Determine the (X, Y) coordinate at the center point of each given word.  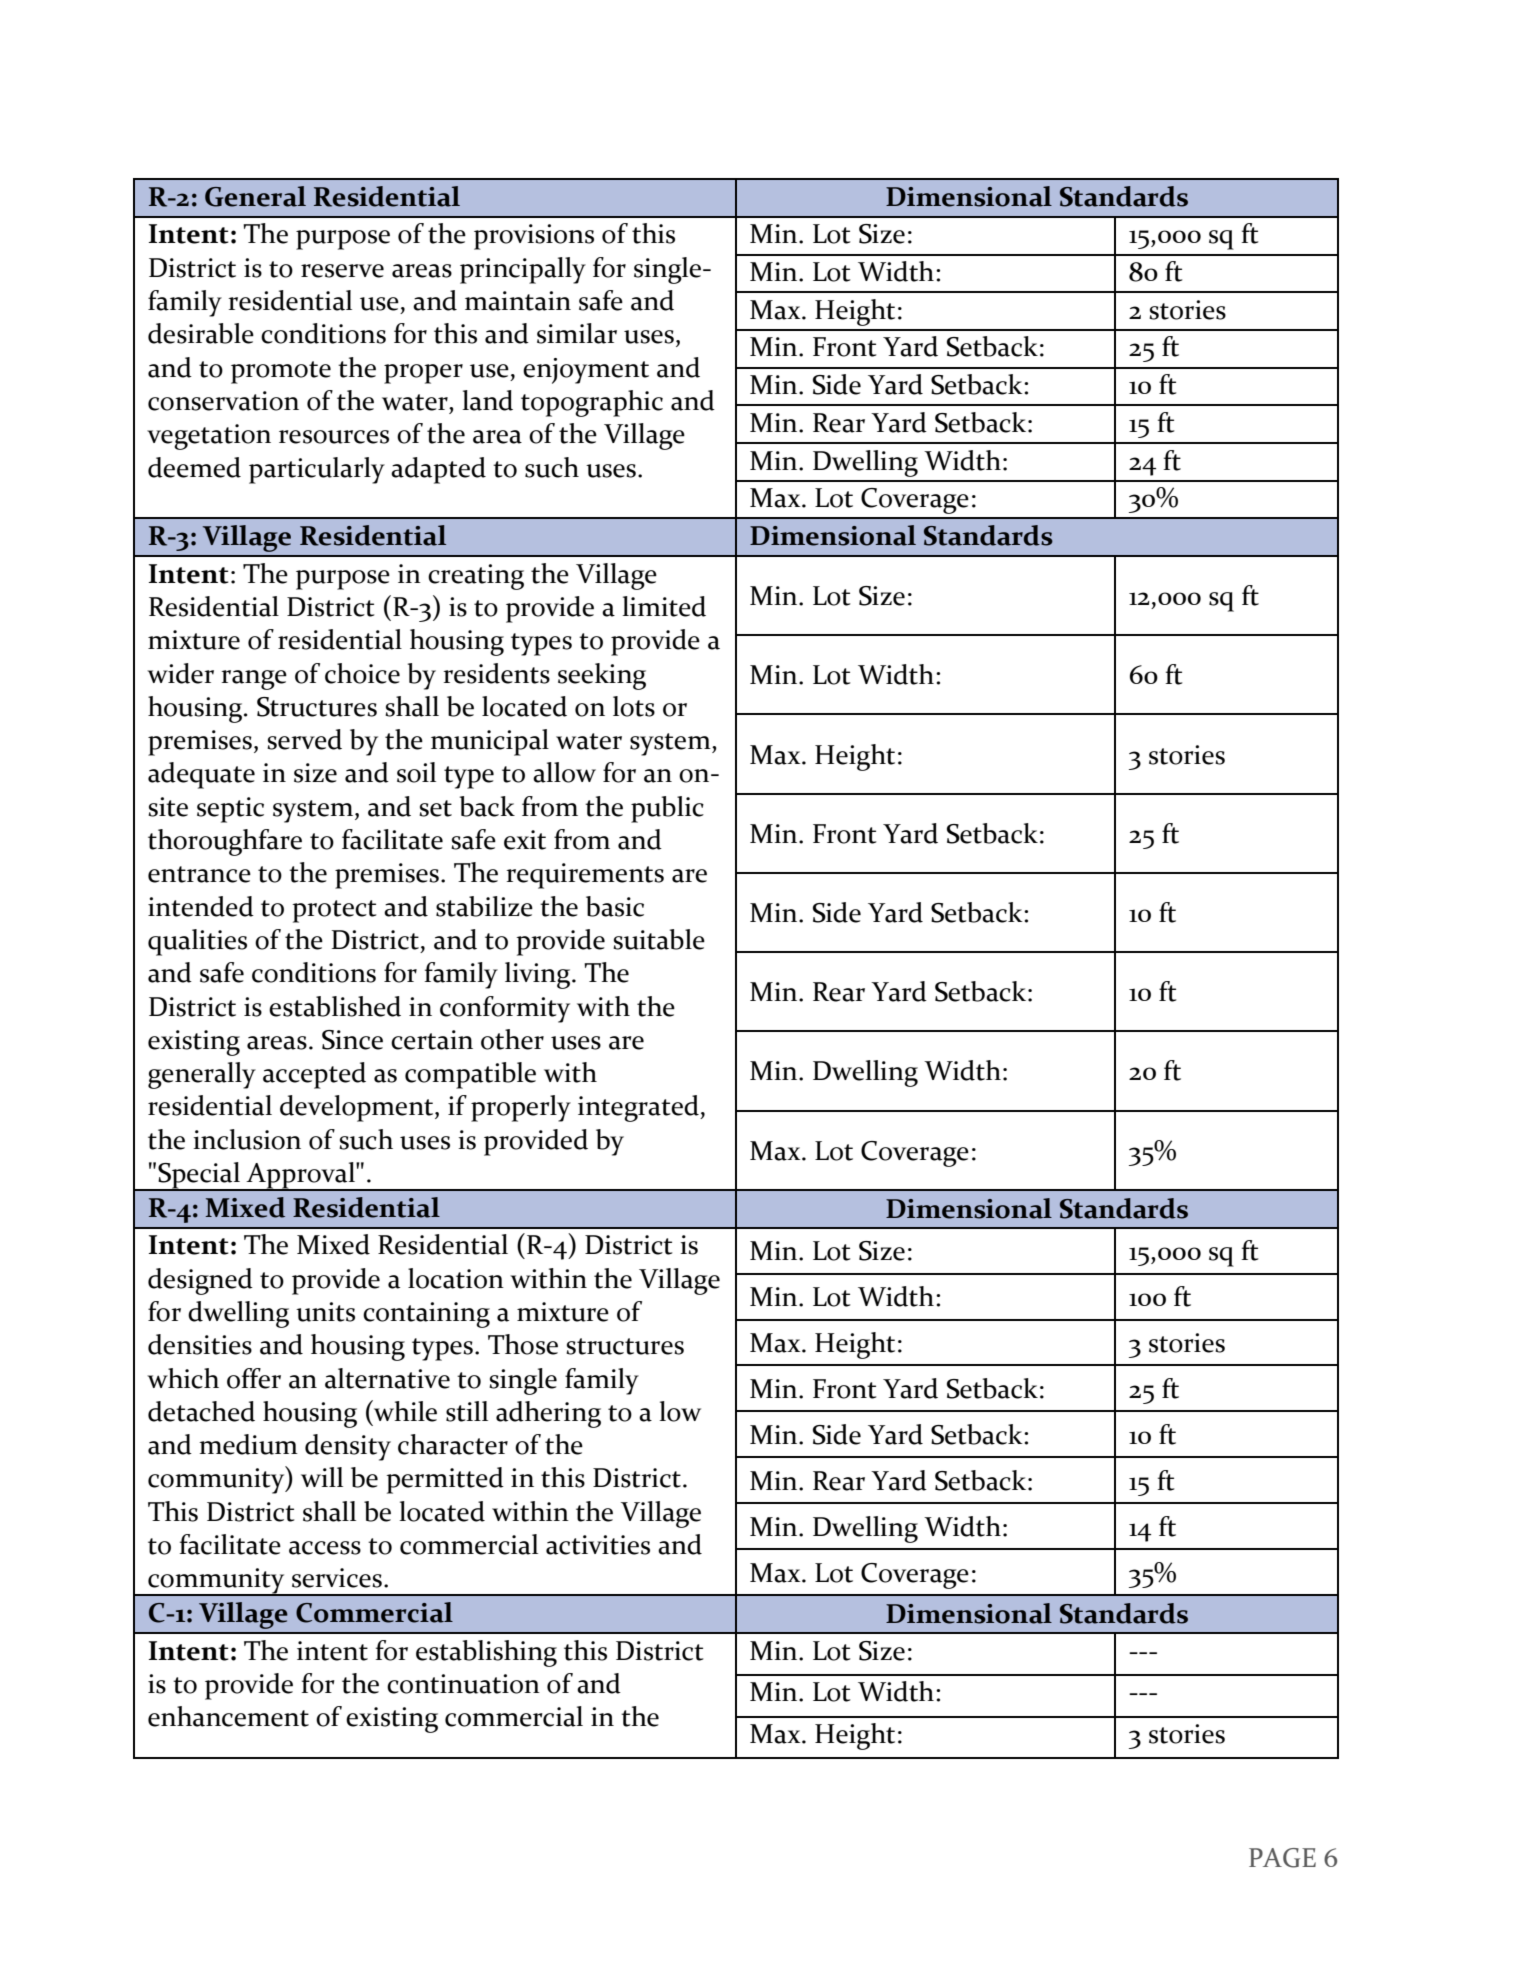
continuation (463, 1684)
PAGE (1282, 1858)
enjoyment (586, 371)
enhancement (228, 1716)
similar (577, 333)
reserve (342, 271)
